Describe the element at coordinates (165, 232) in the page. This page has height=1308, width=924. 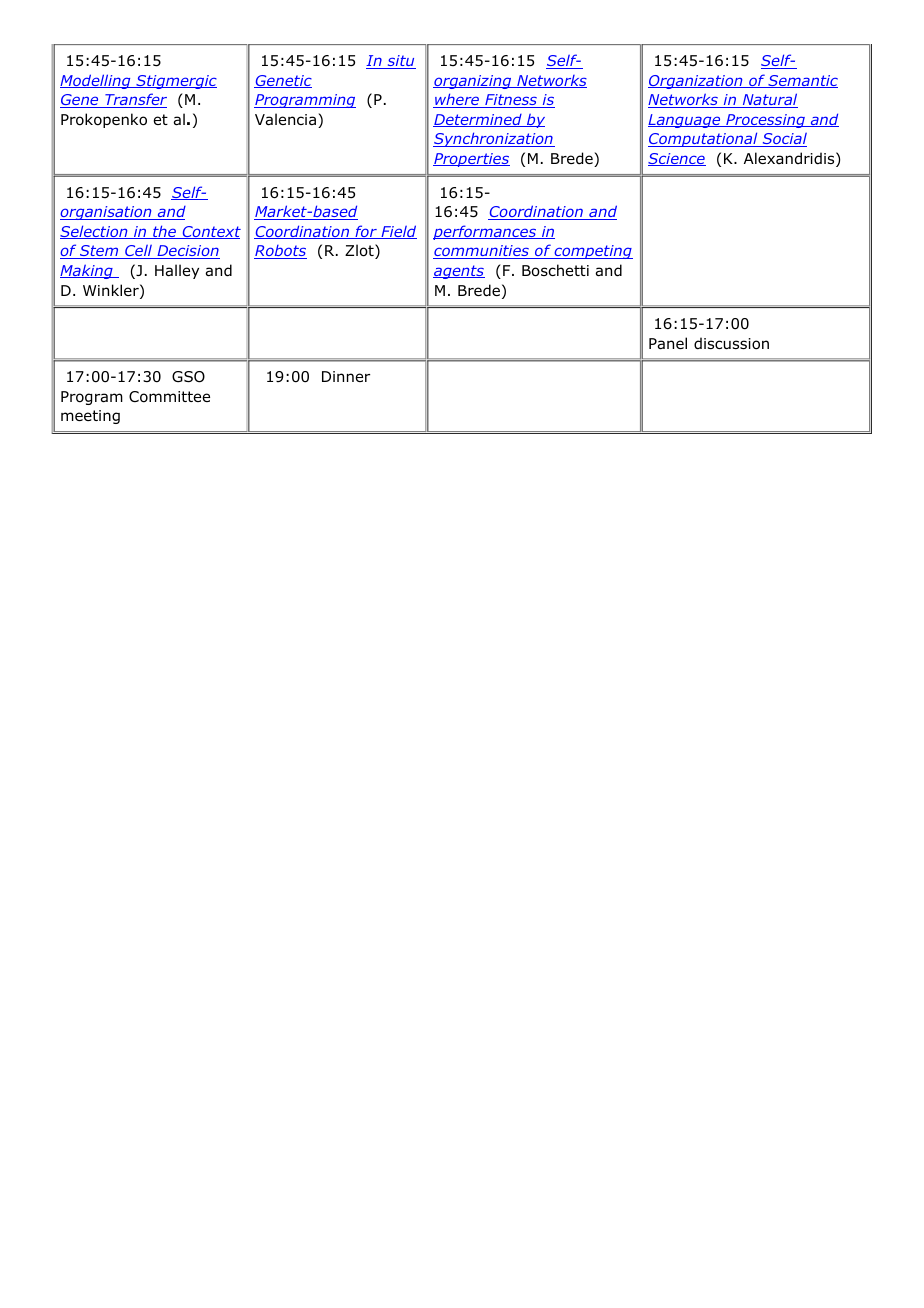
I see `the` at that location.
